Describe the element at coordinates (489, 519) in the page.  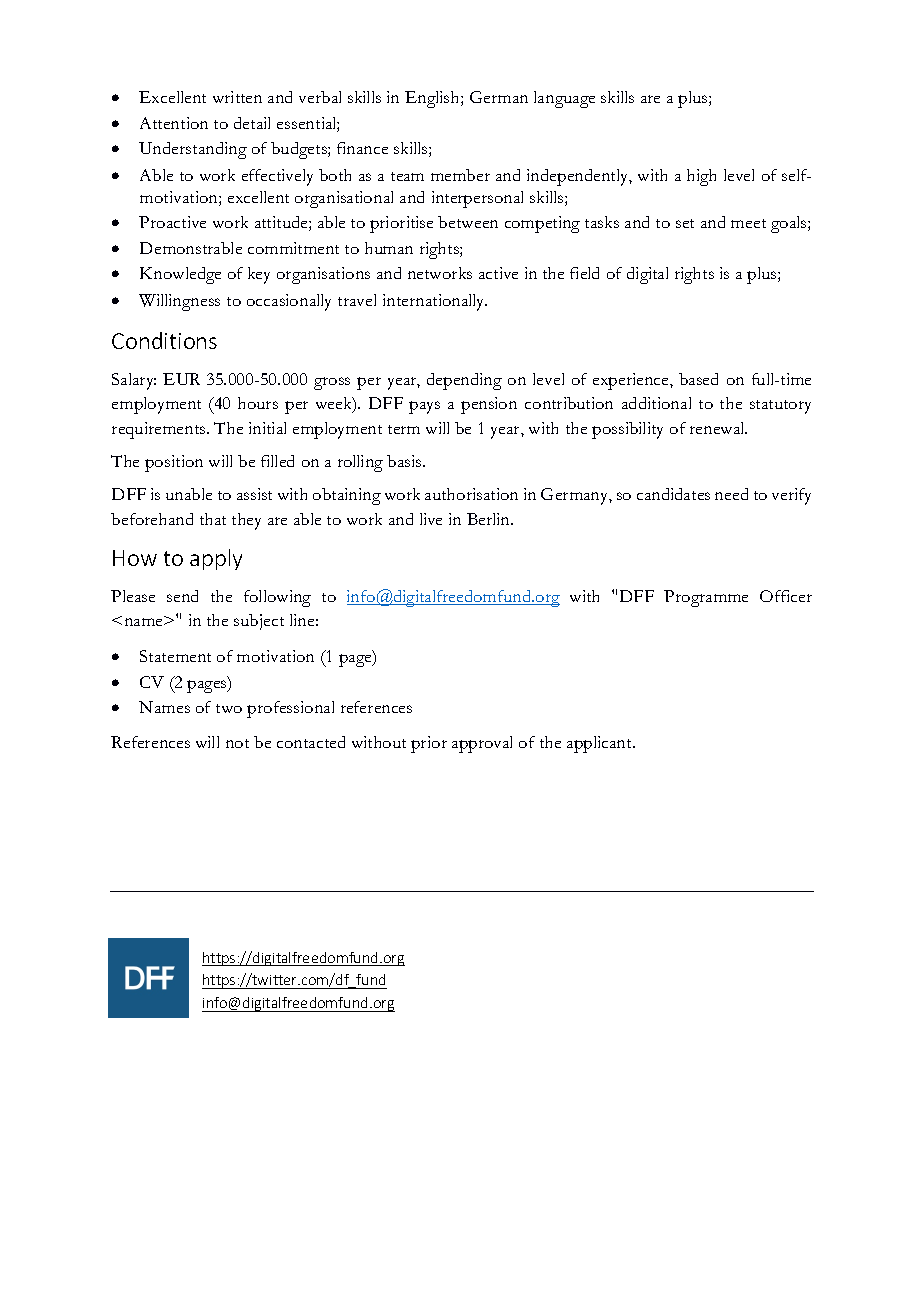
I see `Berlin` at that location.
